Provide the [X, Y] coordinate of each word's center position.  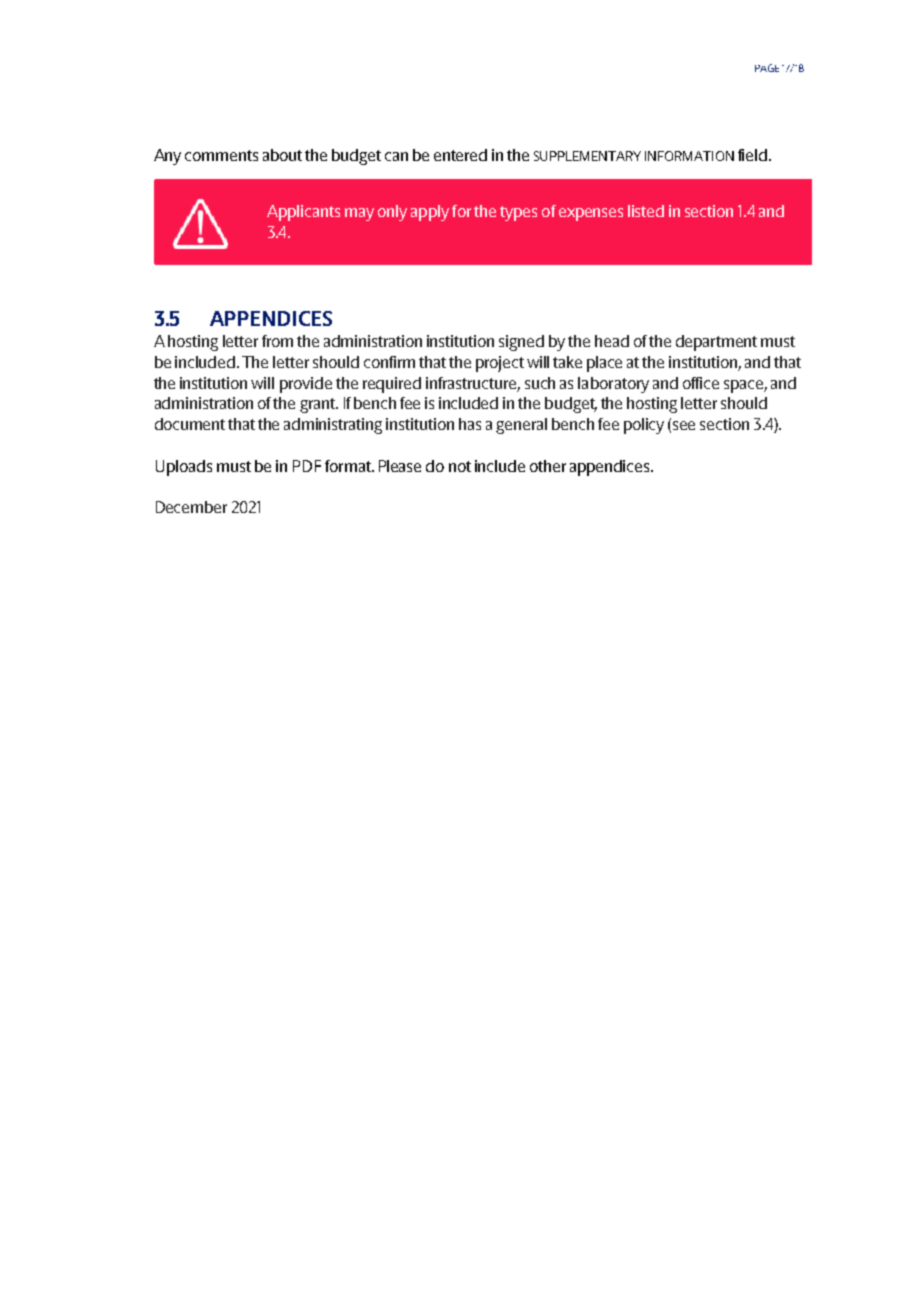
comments [221, 155]
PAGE [767, 68]
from [277, 341]
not [460, 466]
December [191, 507]
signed [521, 343]
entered [460, 155]
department [716, 343]
